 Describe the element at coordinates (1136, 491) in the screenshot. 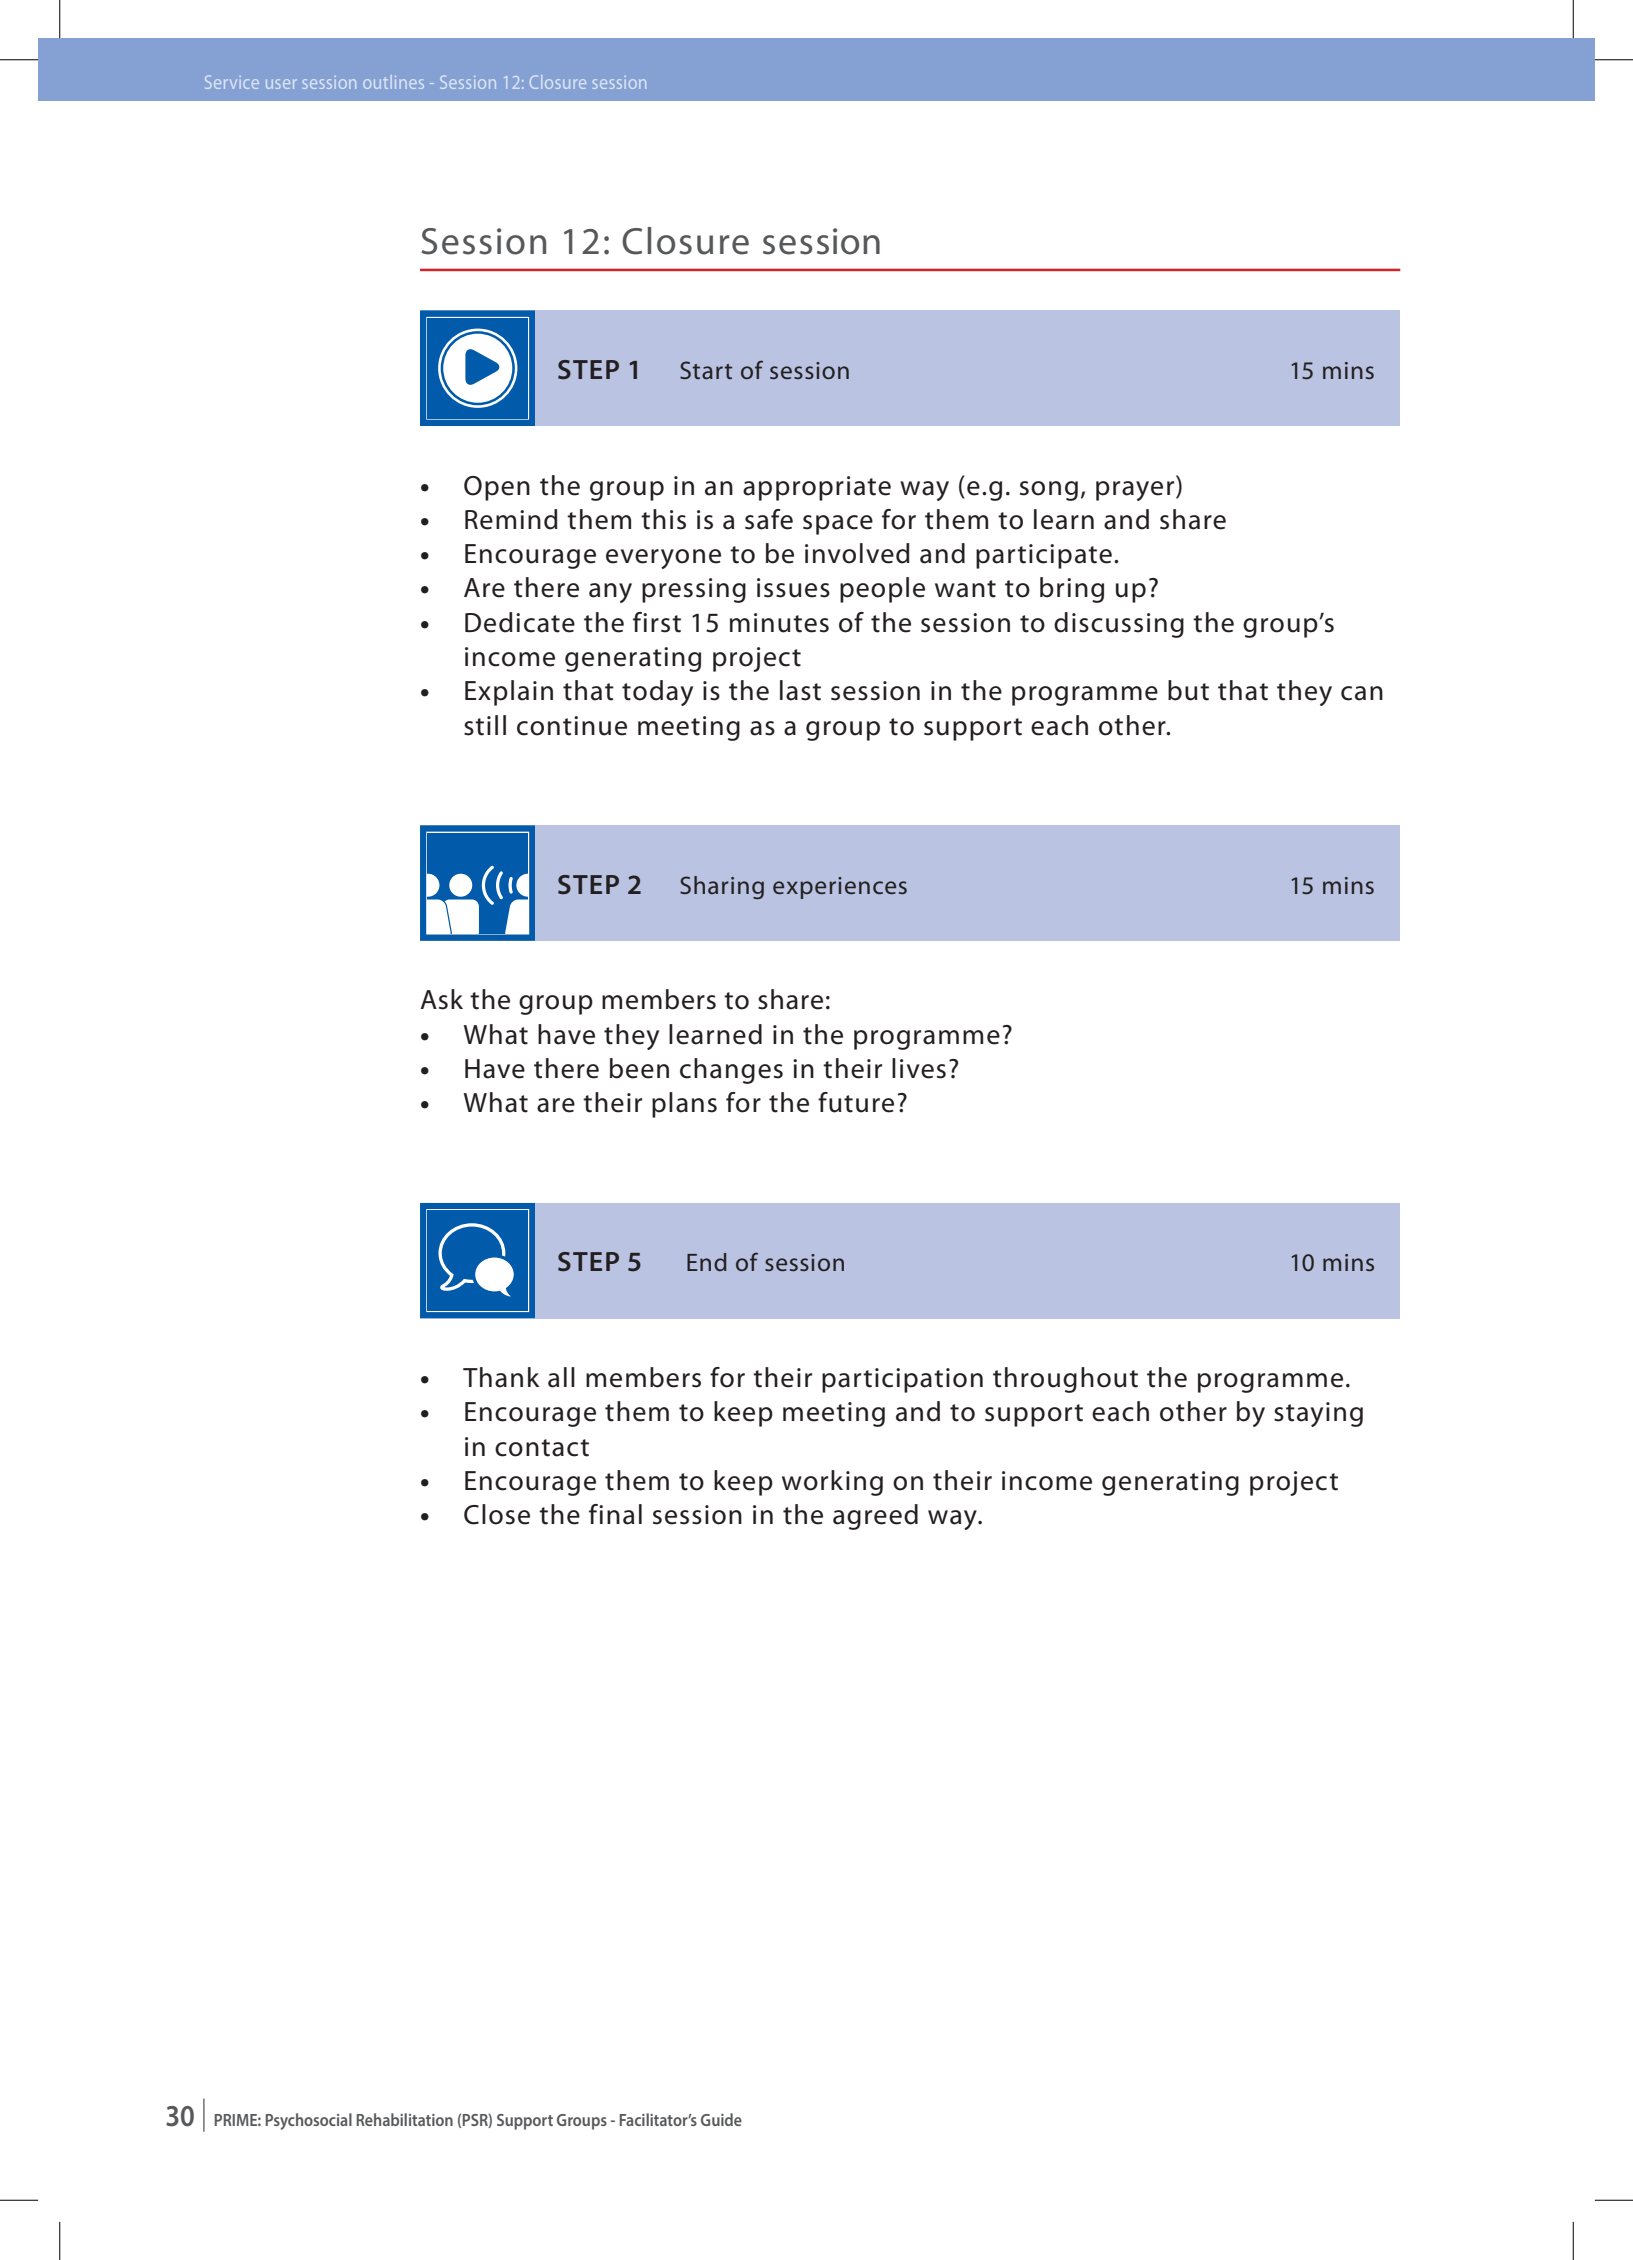

I see `prayer` at that location.
